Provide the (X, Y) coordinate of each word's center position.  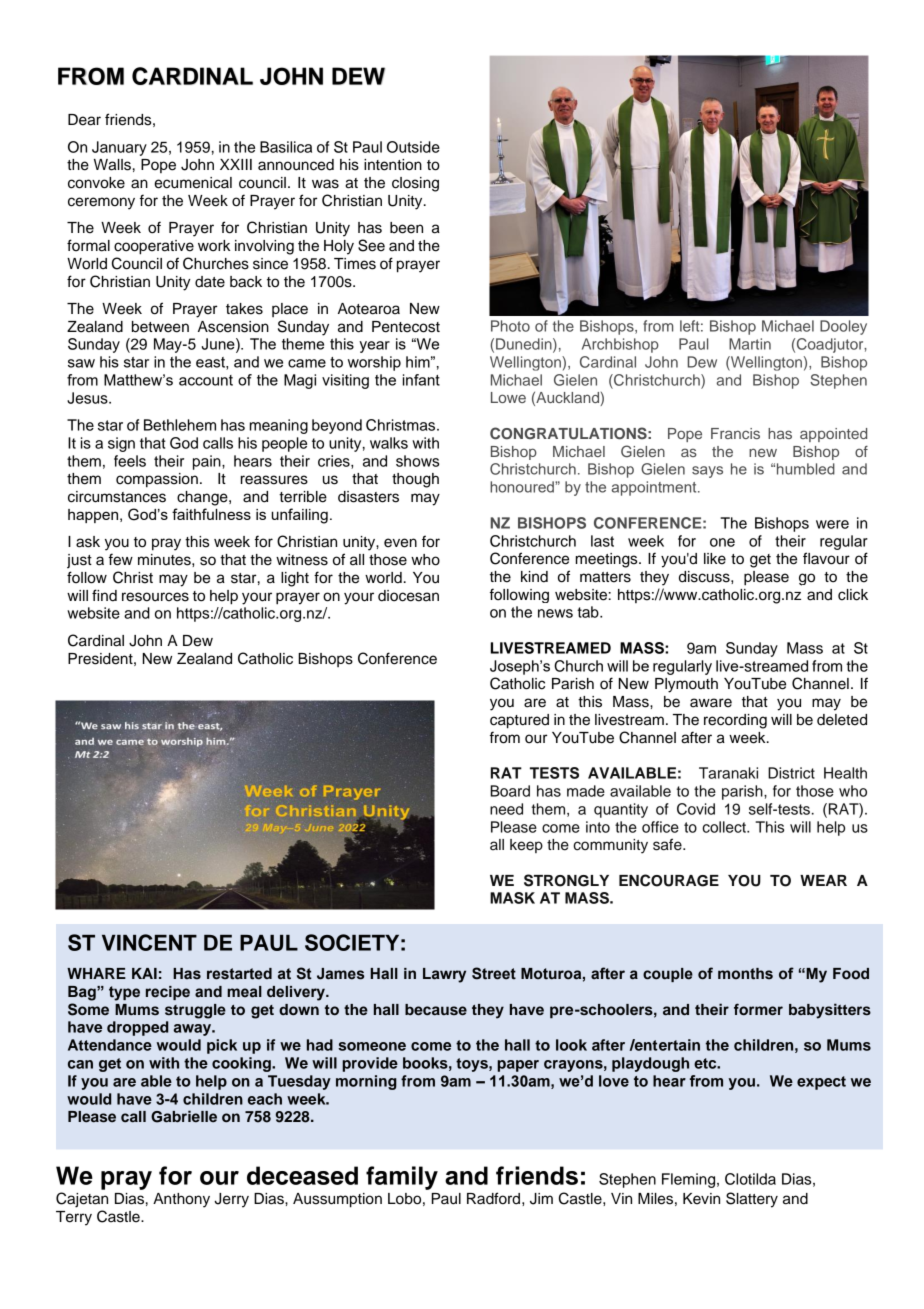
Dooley (843, 327)
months (745, 974)
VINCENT (149, 942)
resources (155, 597)
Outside (413, 147)
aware (711, 703)
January (119, 148)
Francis (735, 433)
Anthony (181, 1200)
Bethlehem (180, 425)
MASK (512, 898)
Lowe (508, 397)
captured (519, 721)
